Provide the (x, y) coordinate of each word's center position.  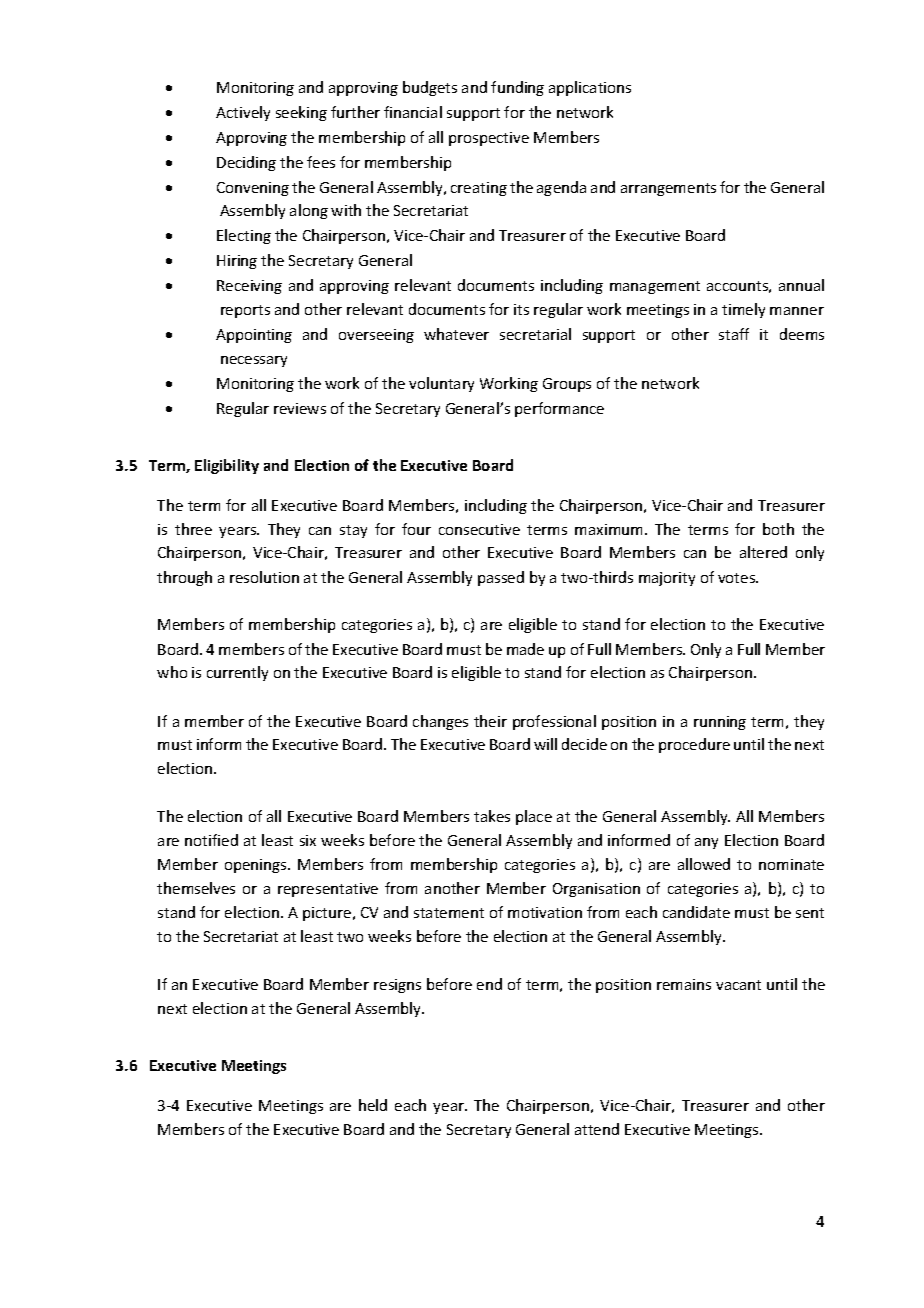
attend (597, 1129)
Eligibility (227, 466)
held (373, 1105)
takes (492, 816)
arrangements (668, 189)
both (778, 529)
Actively (243, 113)
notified (211, 840)
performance (559, 409)
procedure (694, 745)
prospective (489, 139)
